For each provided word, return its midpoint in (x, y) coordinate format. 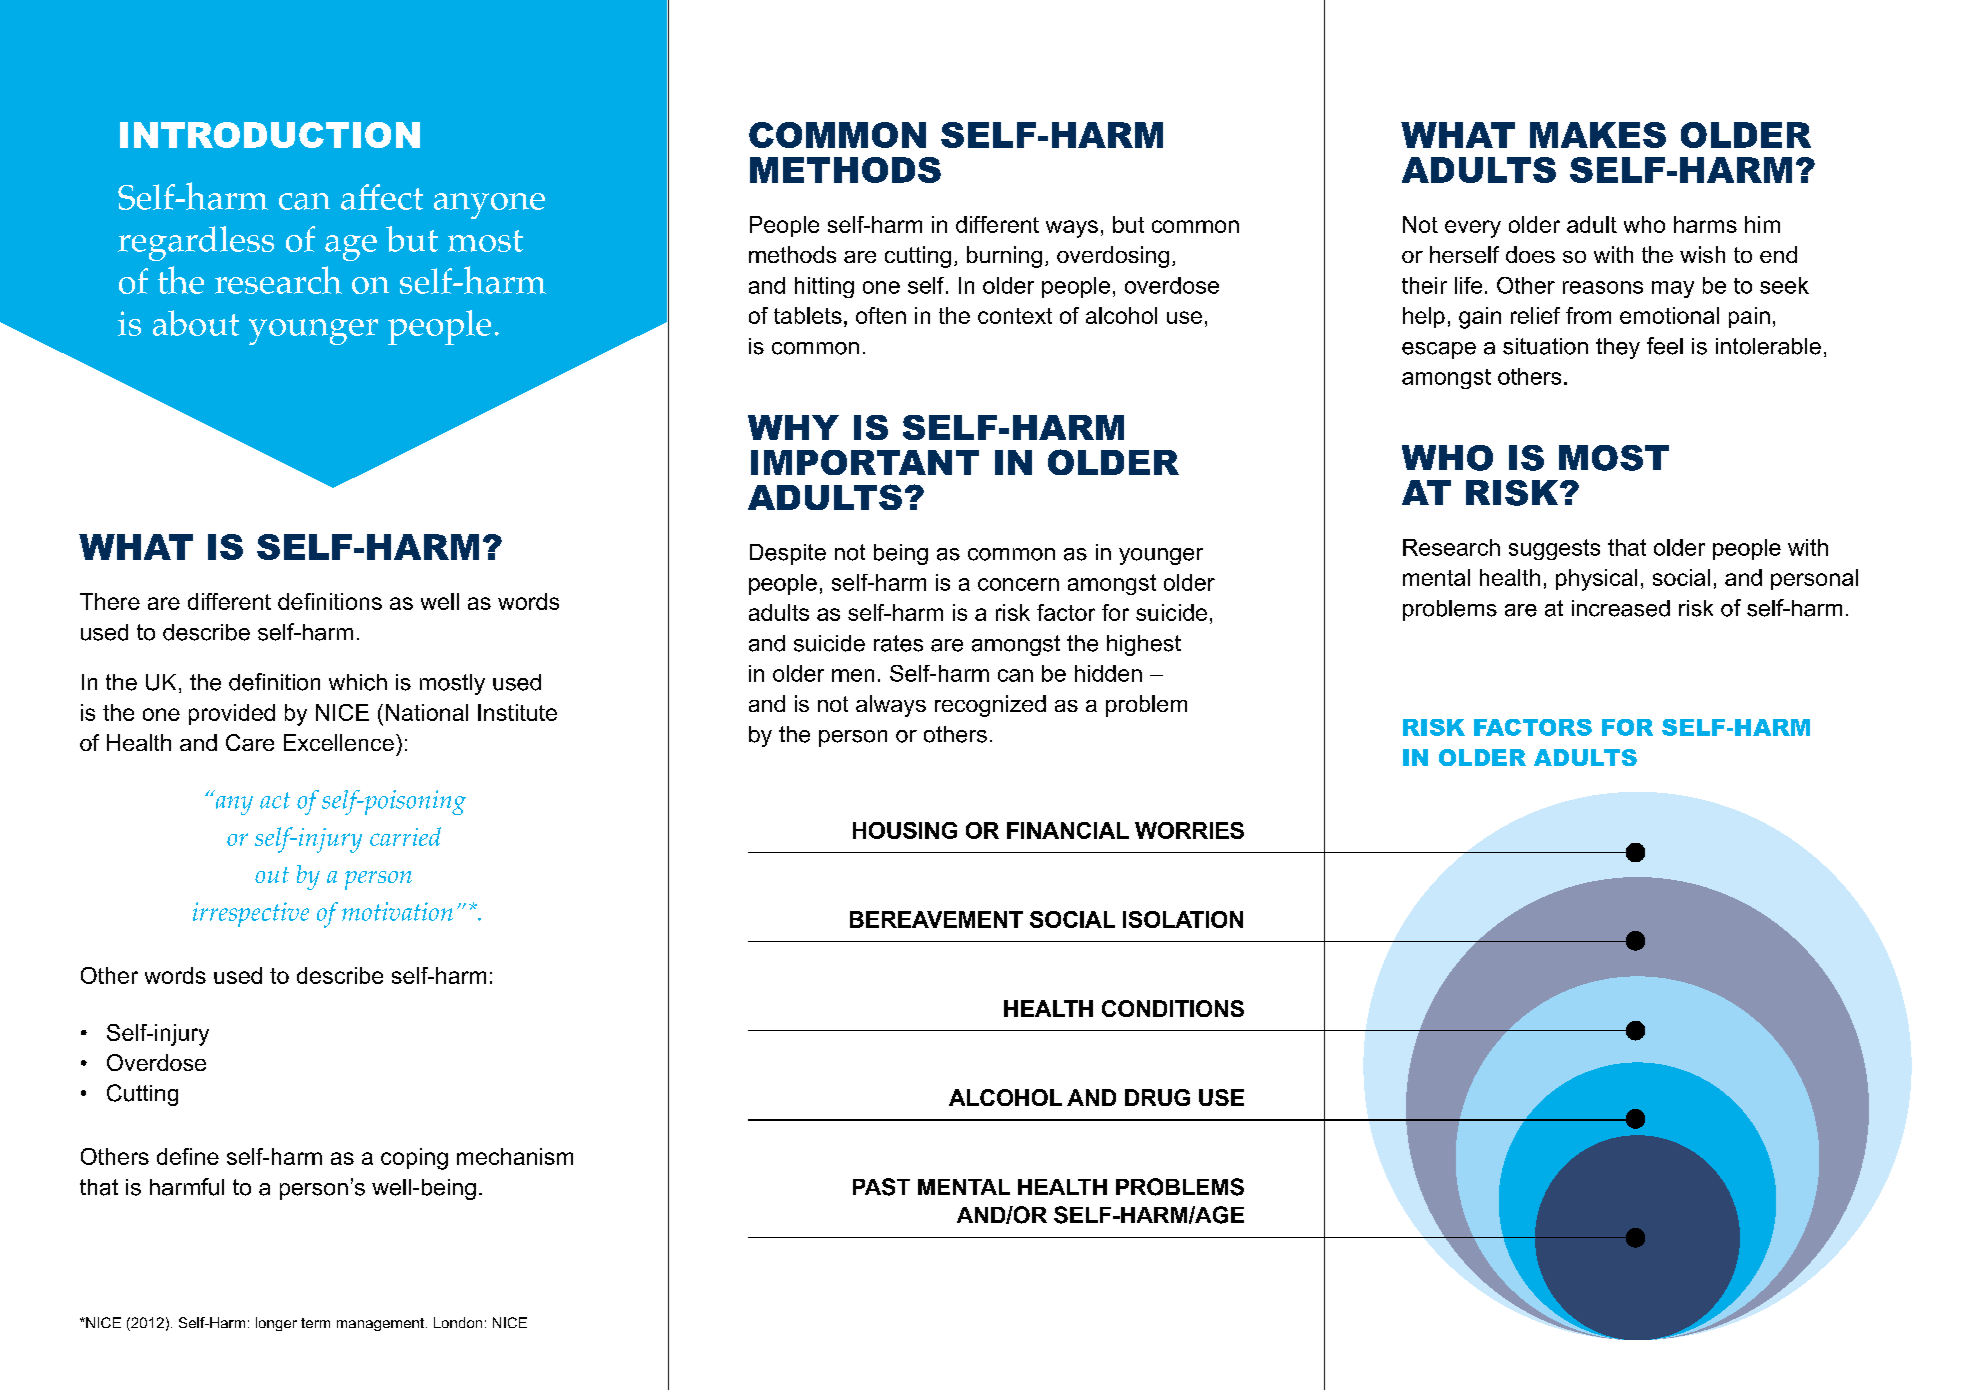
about (196, 323)
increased (1621, 608)
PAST (881, 1187)
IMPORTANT (865, 462)
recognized (990, 706)
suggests (1554, 549)
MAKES (1598, 135)
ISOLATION (1183, 919)
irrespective (251, 914)
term (315, 1323)
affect (382, 197)
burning (1004, 257)
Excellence (339, 742)
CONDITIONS (1173, 1008)
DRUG (1157, 1097)
